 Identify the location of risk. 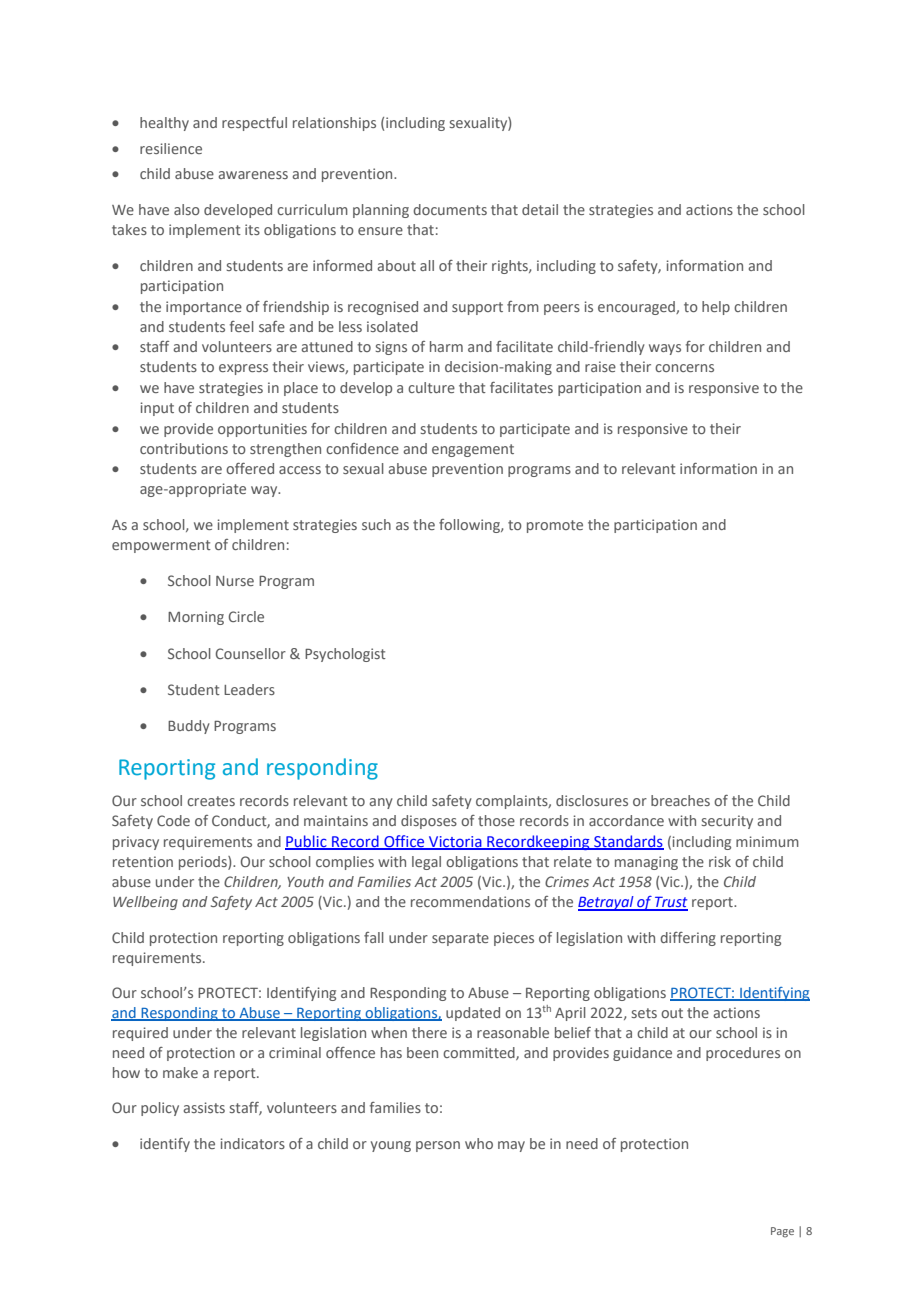
(720, 861).
